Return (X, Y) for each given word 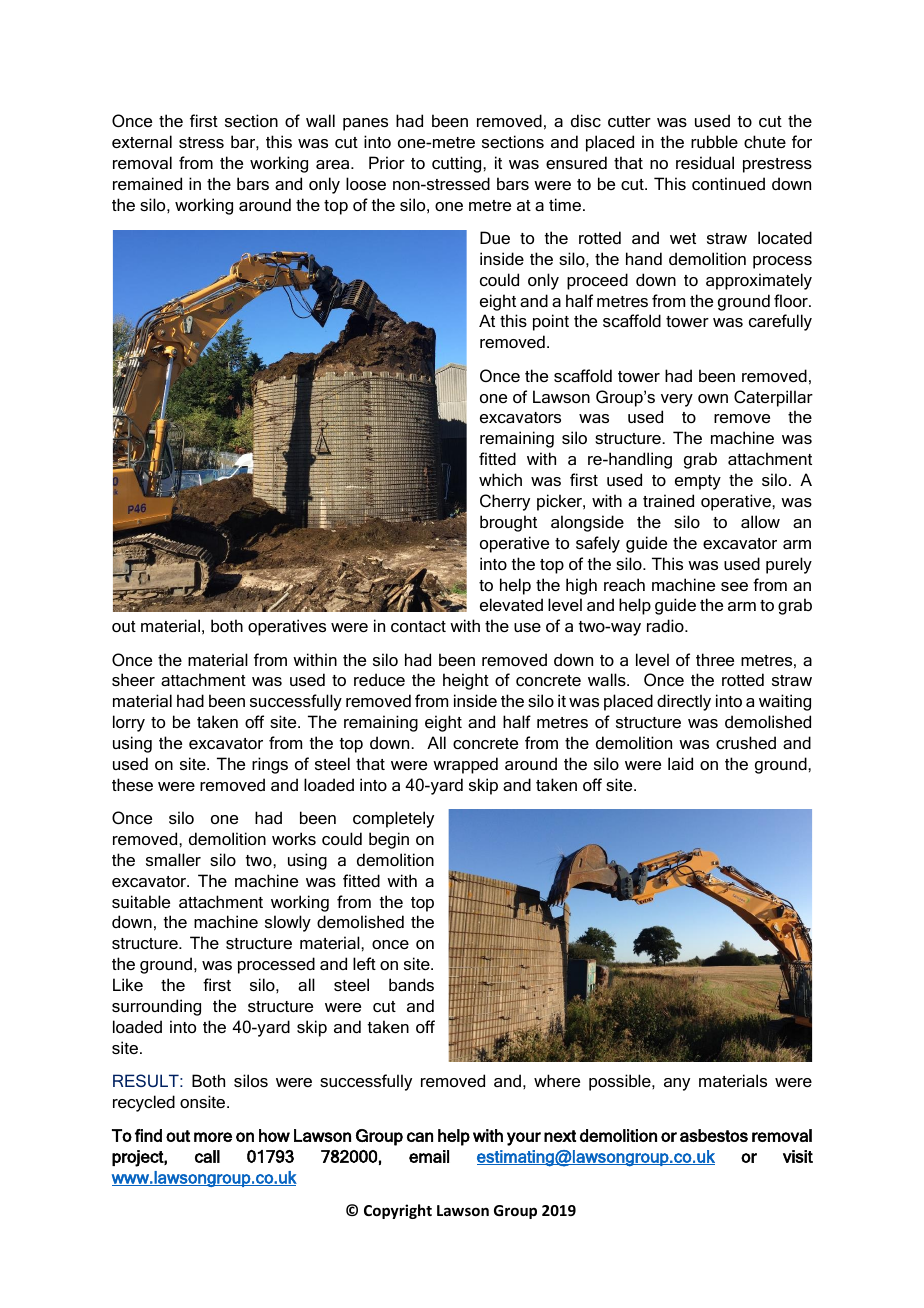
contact (418, 626)
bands (411, 984)
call (207, 1156)
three (715, 659)
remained (147, 183)
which (500, 479)
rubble (714, 141)
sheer (133, 679)
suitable (141, 901)
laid (680, 763)
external (142, 141)
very (677, 400)
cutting (458, 164)
